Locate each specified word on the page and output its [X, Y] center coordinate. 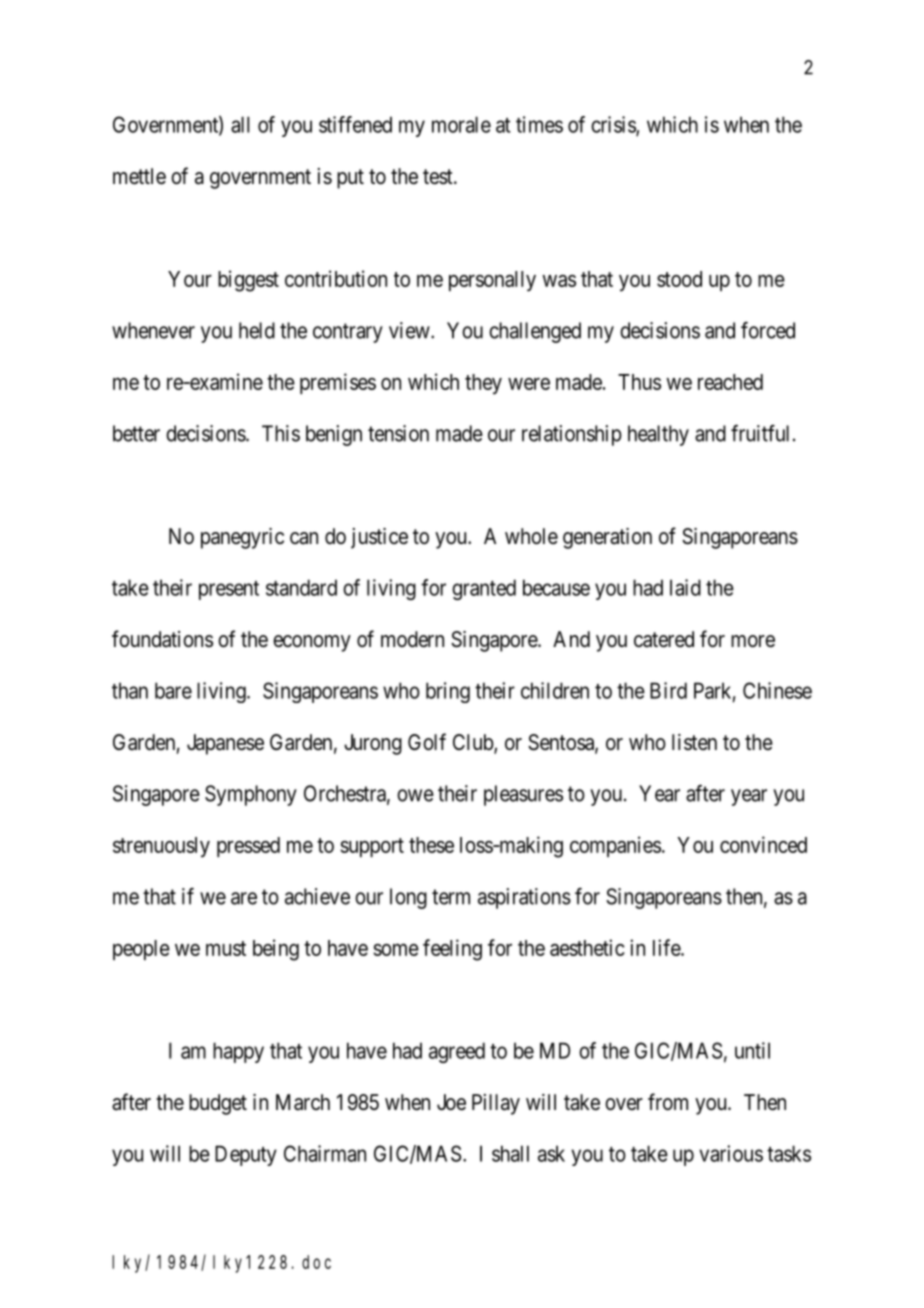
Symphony [251, 795]
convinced [763, 844]
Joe [451, 1102]
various [731, 1153]
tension [398, 433]
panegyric [242, 538]
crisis [614, 125]
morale [461, 124]
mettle [139, 176]
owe [415, 795]
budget [218, 1104]
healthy [658, 435]
